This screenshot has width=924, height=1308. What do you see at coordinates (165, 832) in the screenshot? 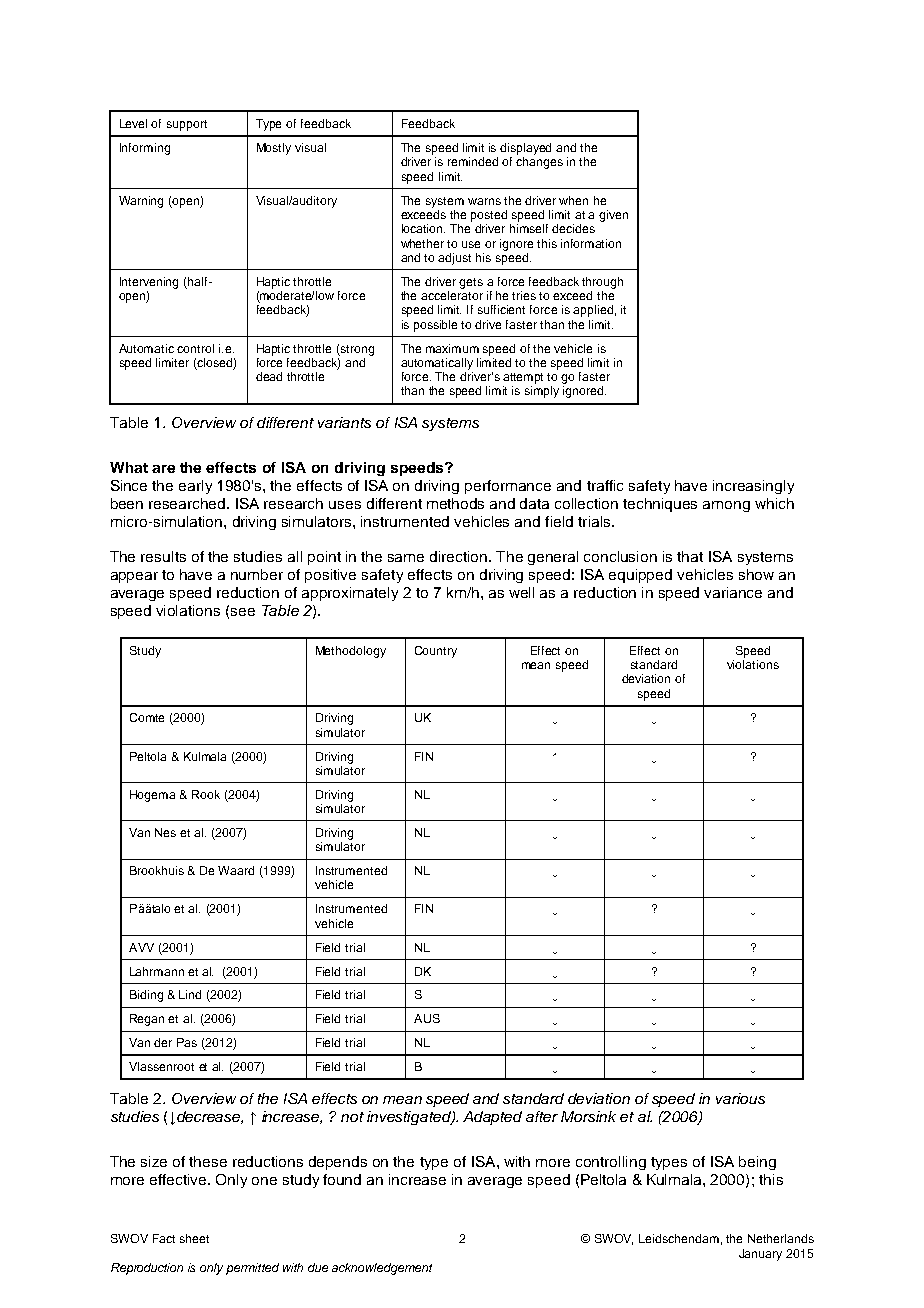
I see `Nes` at bounding box center [165, 832].
